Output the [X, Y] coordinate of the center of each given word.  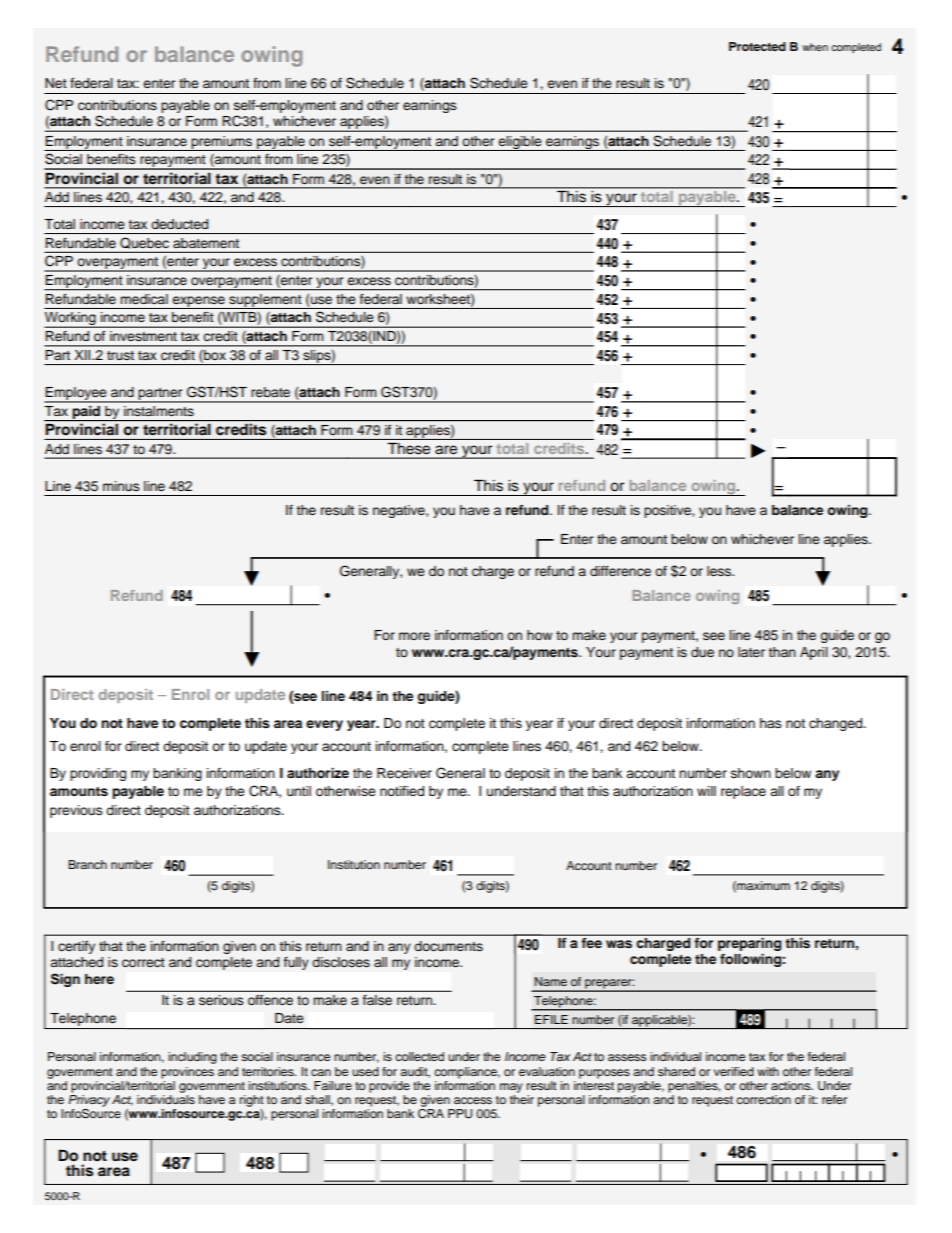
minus [121, 486]
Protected [757, 46]
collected [419, 1056]
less [720, 571]
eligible [520, 143]
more [414, 636]
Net [56, 83]
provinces [187, 1073]
